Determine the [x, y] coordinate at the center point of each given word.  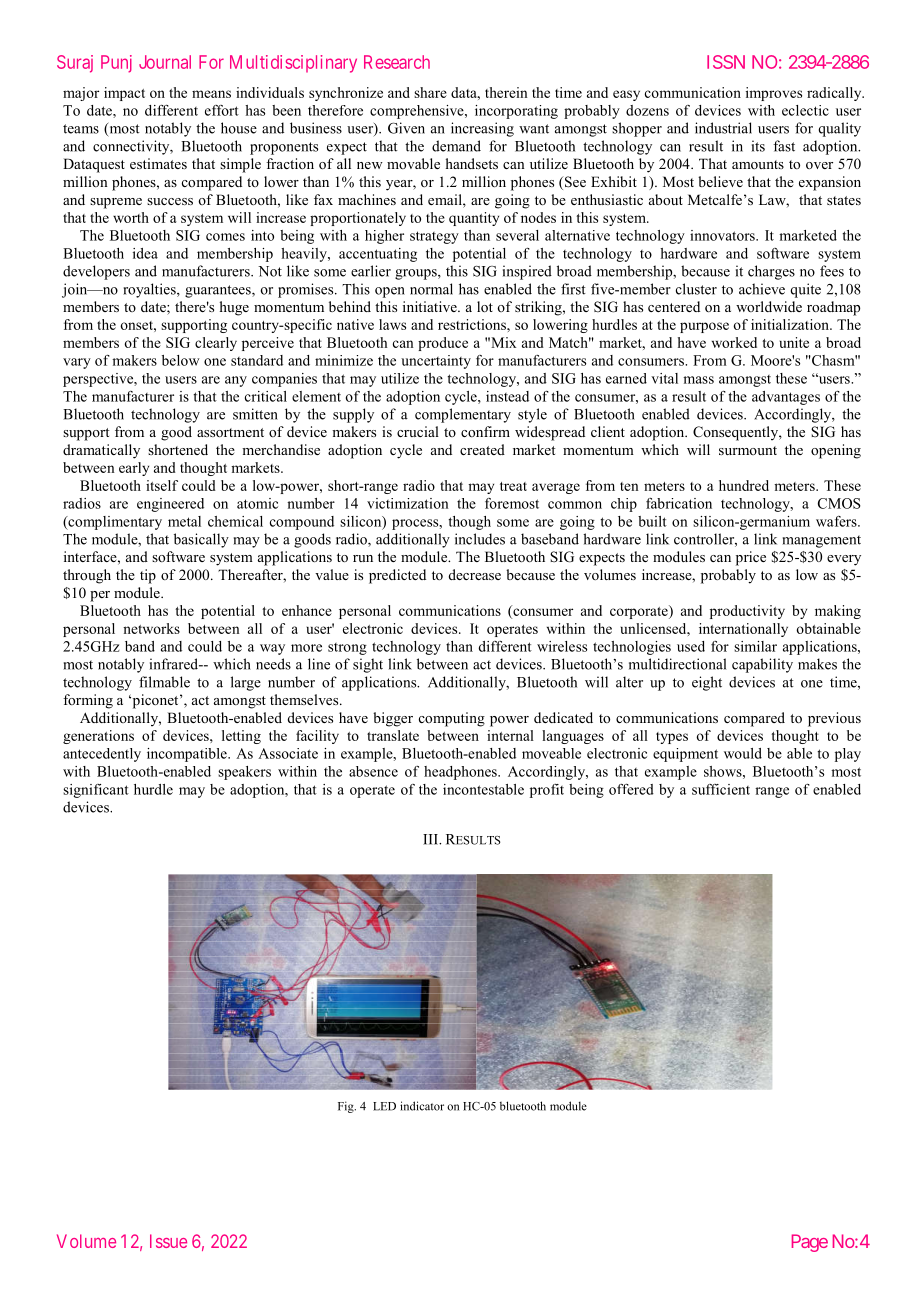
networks [151, 628]
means [211, 94]
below [181, 360]
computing [452, 719]
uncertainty [436, 362]
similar [755, 646]
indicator [422, 1106]
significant [96, 791]
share [430, 92]
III [432, 839]
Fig [347, 1107]
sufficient [721, 789]
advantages [786, 398]
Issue [168, 1241]
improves [774, 94]
